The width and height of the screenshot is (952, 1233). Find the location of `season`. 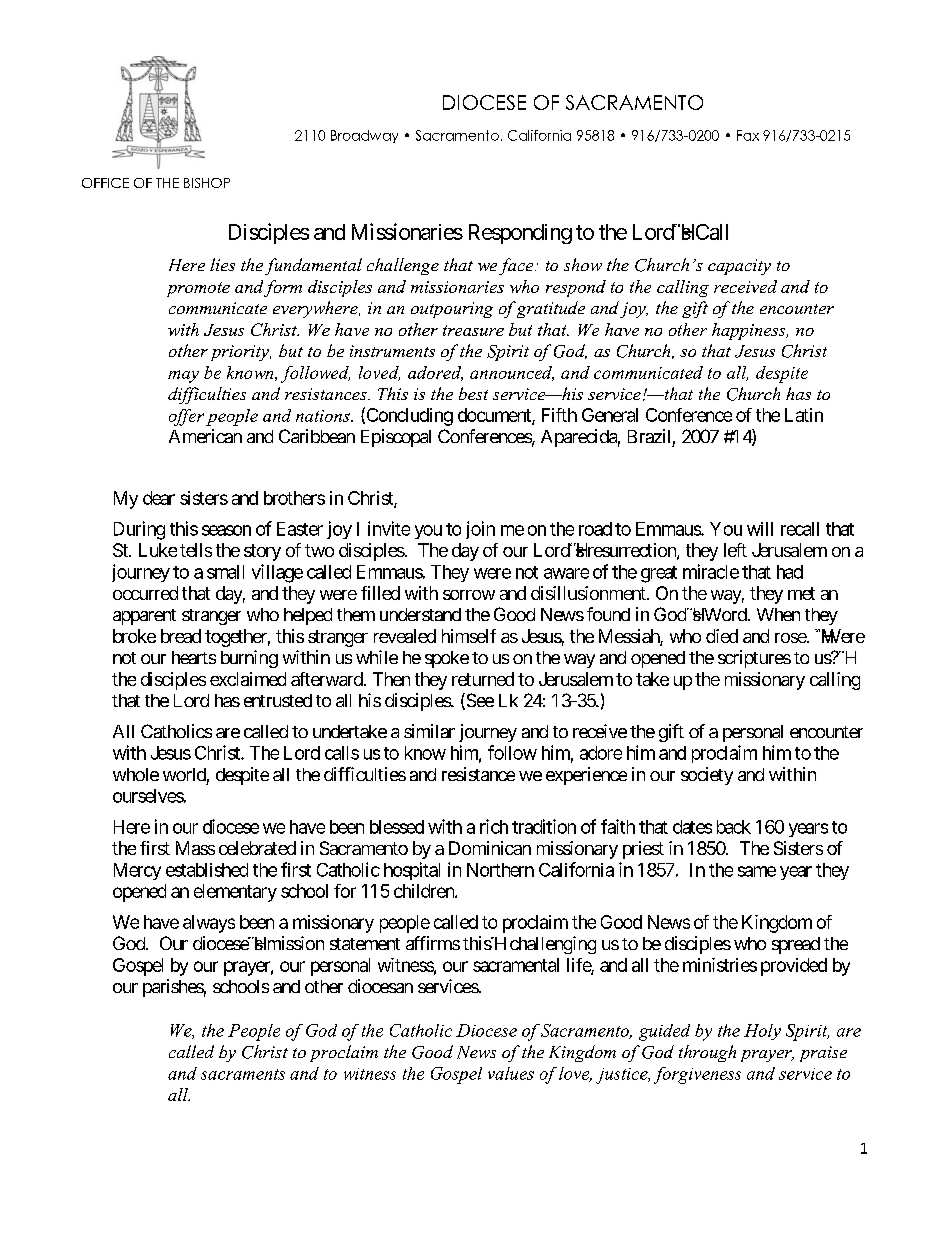

season is located at coordinates (226, 530).
